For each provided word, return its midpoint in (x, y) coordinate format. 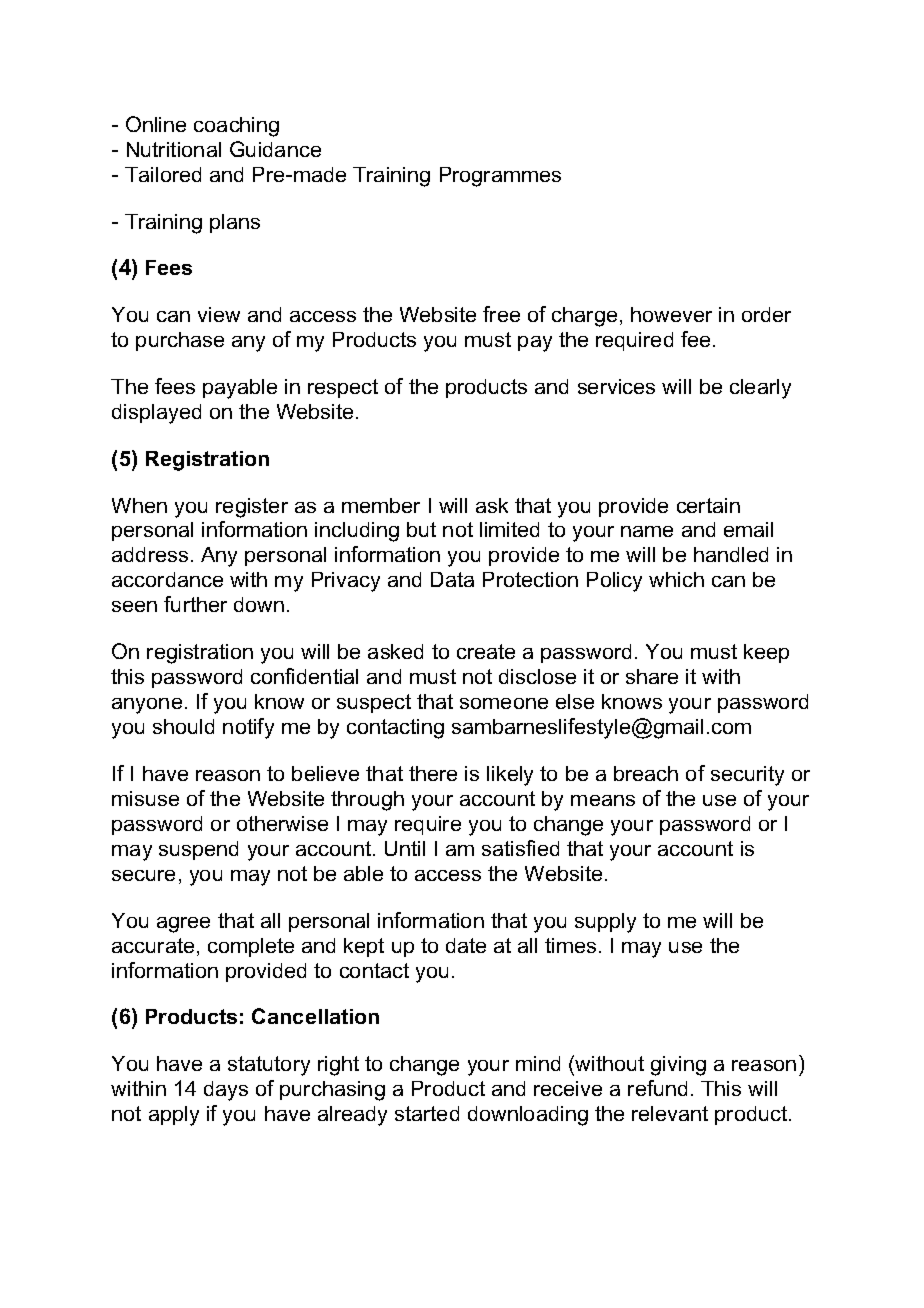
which (676, 579)
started (427, 1113)
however (671, 314)
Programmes (500, 177)
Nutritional (174, 149)
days (226, 1091)
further (195, 604)
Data (452, 579)
